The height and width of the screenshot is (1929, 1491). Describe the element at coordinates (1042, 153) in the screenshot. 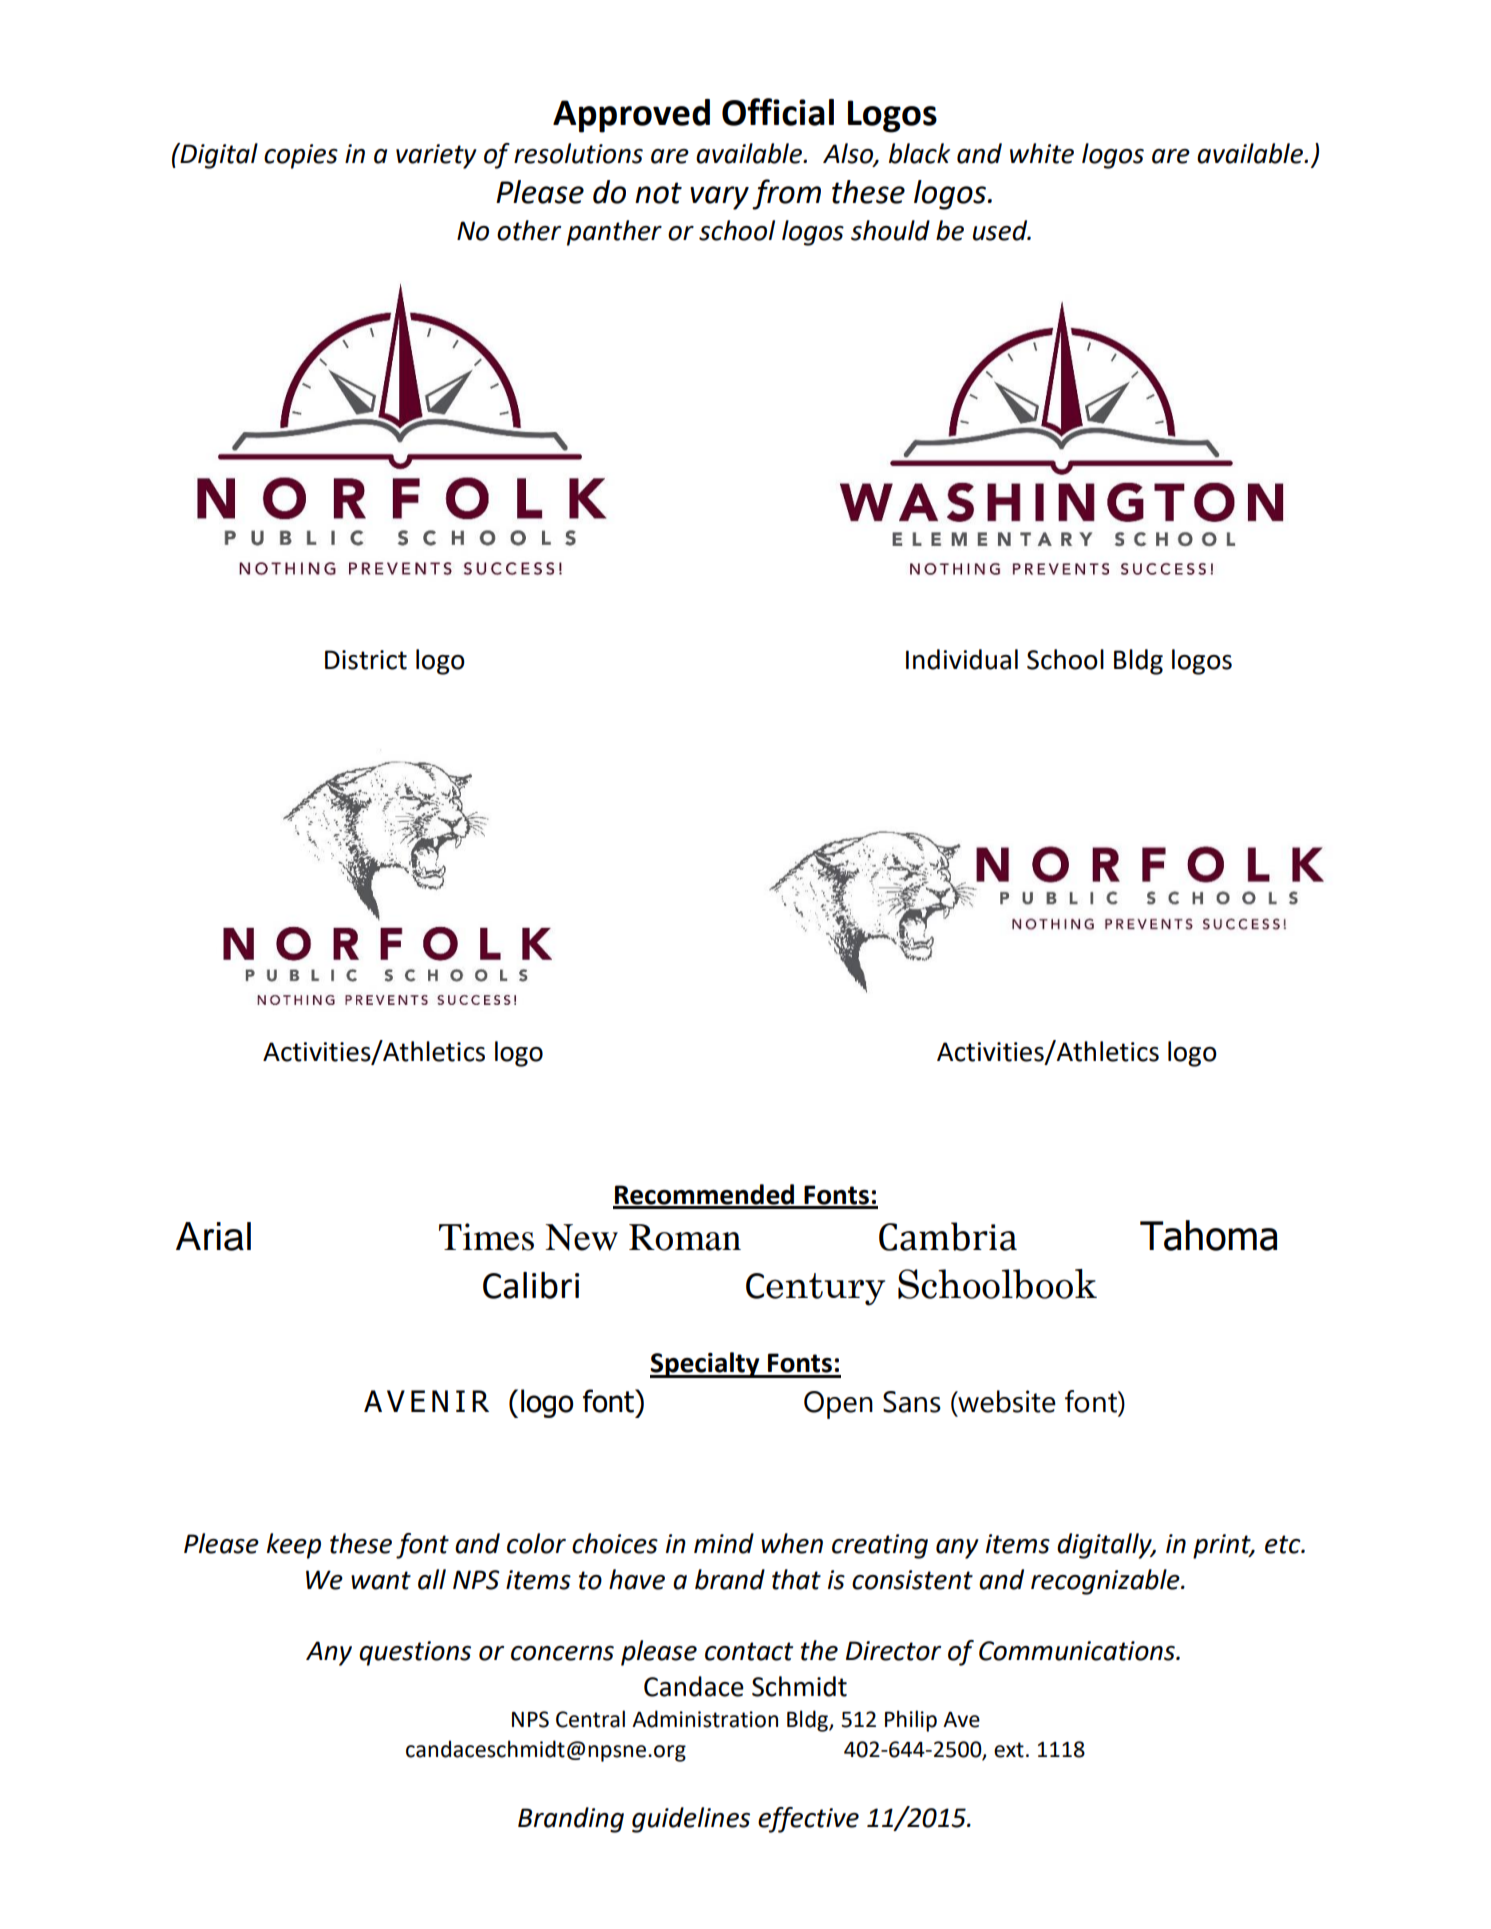

I see `white` at that location.
